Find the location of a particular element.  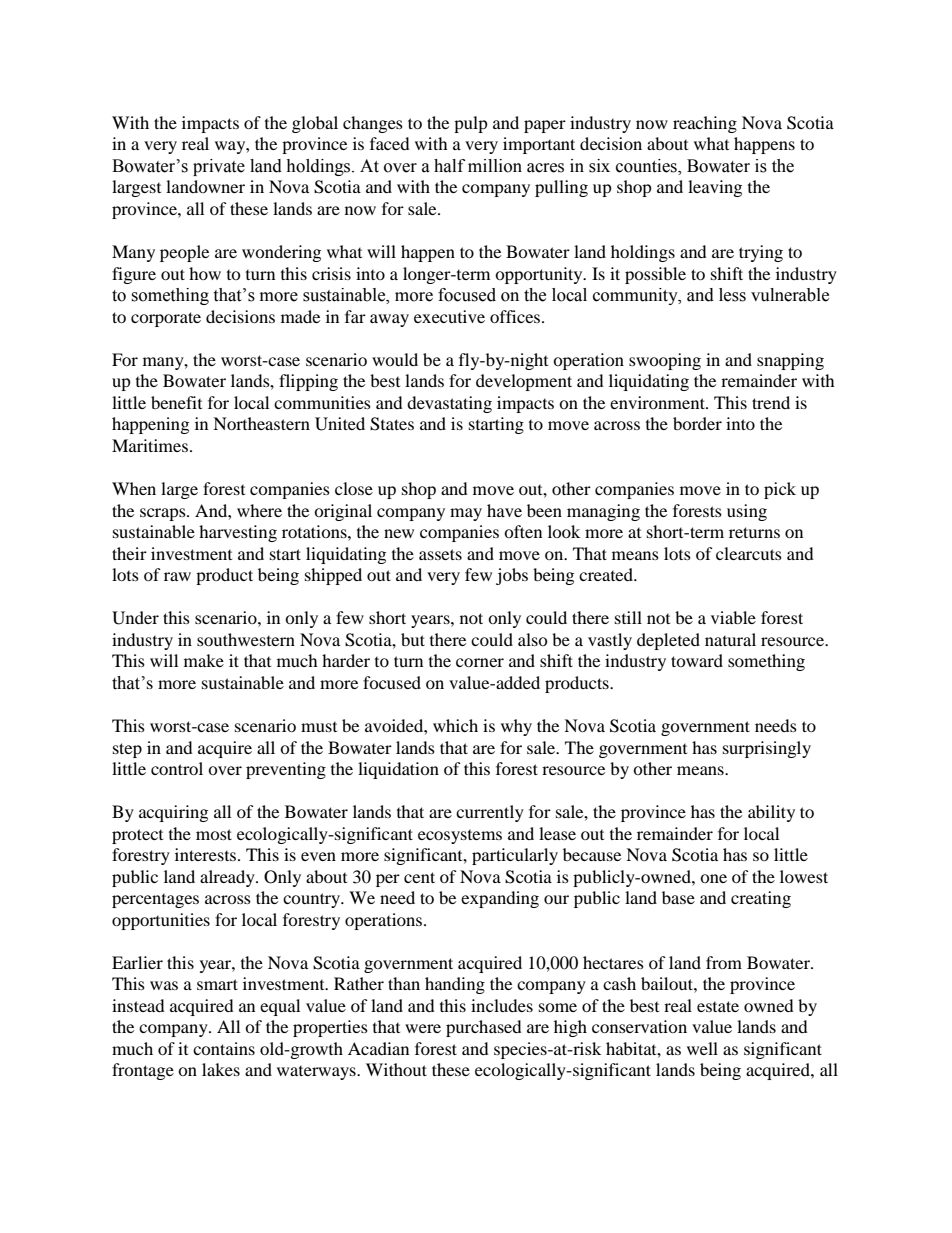

half is located at coordinates (449, 166).
